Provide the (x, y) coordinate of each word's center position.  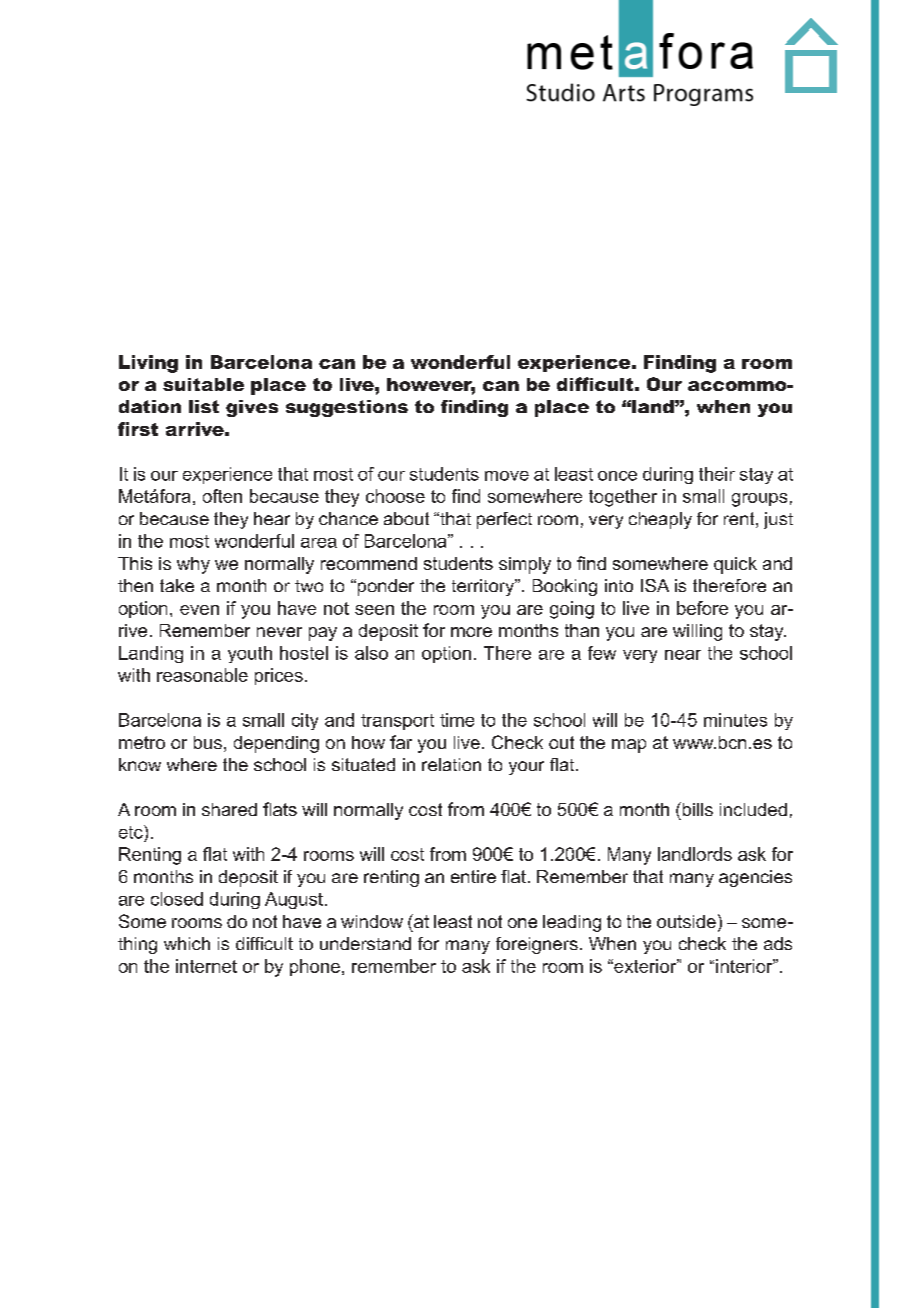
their (717, 474)
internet (206, 966)
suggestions (347, 408)
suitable (203, 384)
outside (686, 921)
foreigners (537, 945)
